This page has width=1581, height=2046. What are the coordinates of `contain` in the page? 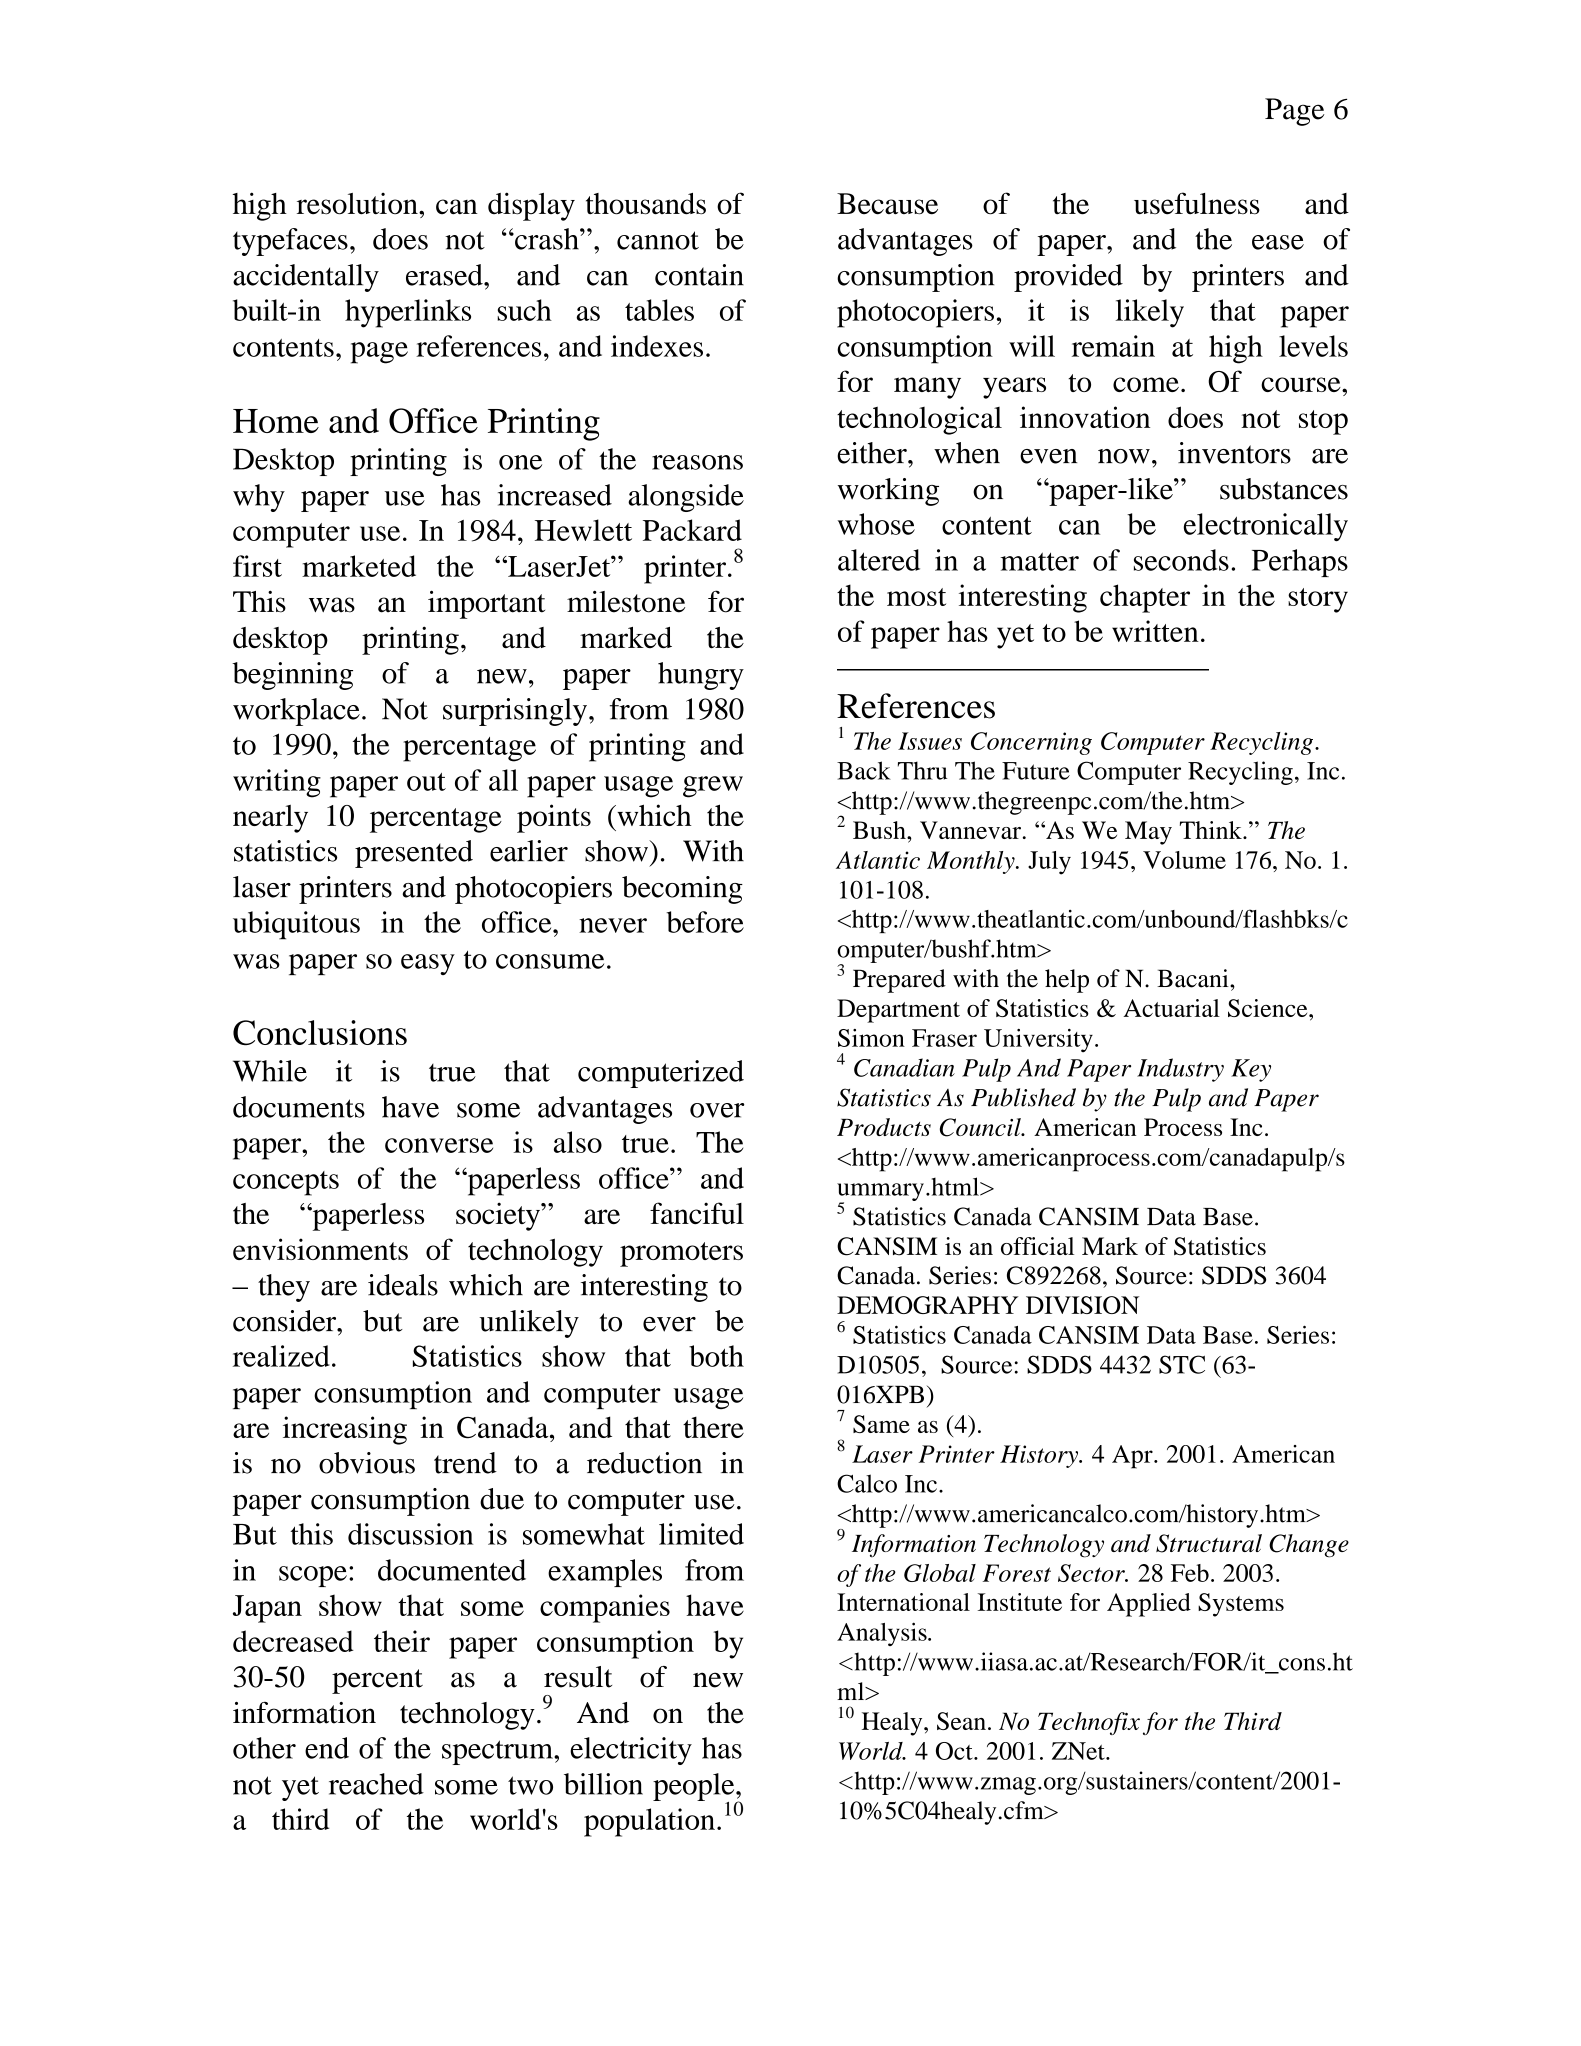 It's located at (699, 275).
